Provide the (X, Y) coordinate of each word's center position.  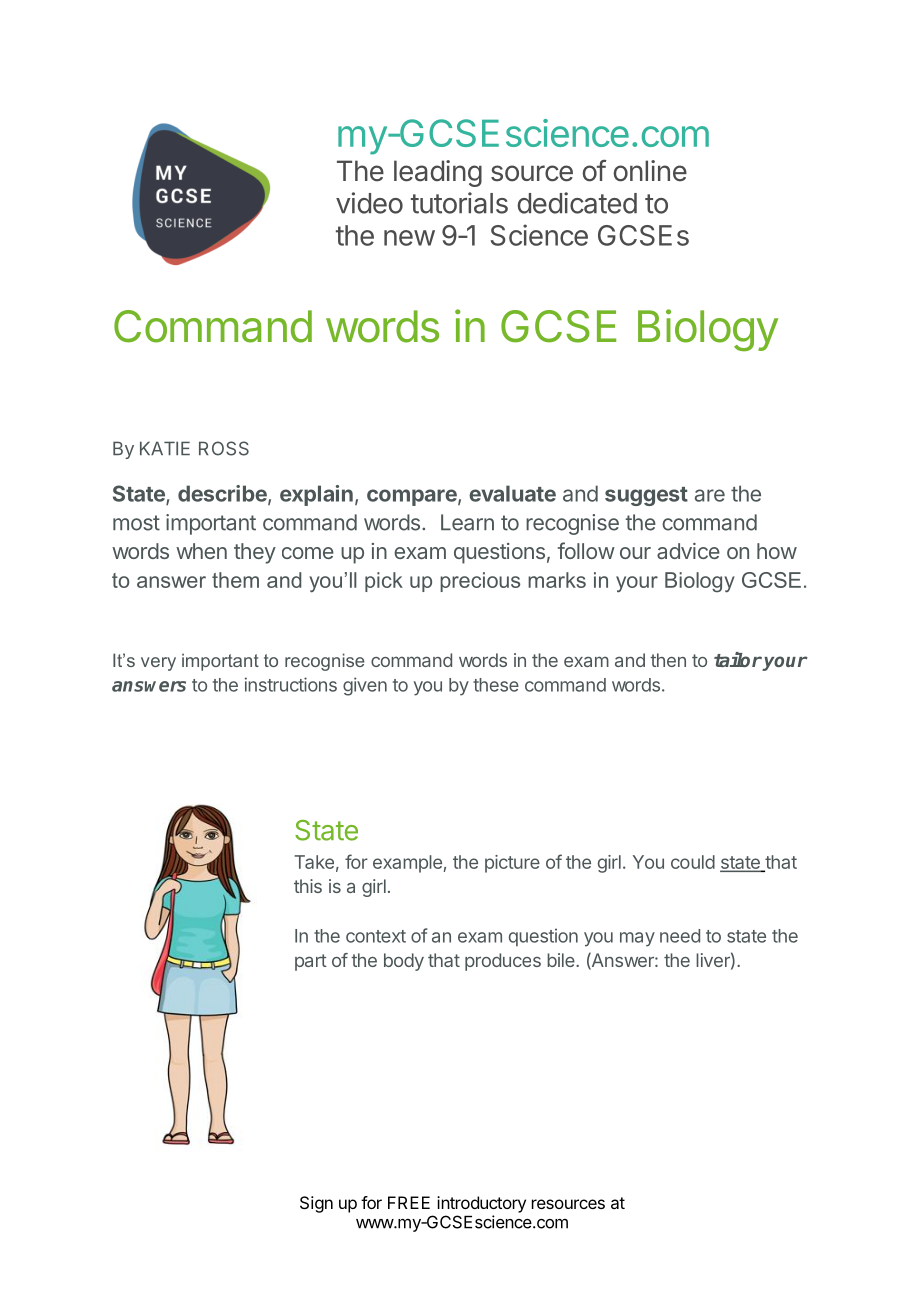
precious (480, 582)
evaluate (512, 493)
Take (314, 862)
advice (688, 551)
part (311, 962)
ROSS (224, 448)
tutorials (459, 203)
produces (503, 962)
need (680, 936)
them (235, 580)
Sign (316, 1204)
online (650, 171)
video (369, 203)
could (693, 862)
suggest (646, 496)
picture (512, 864)
